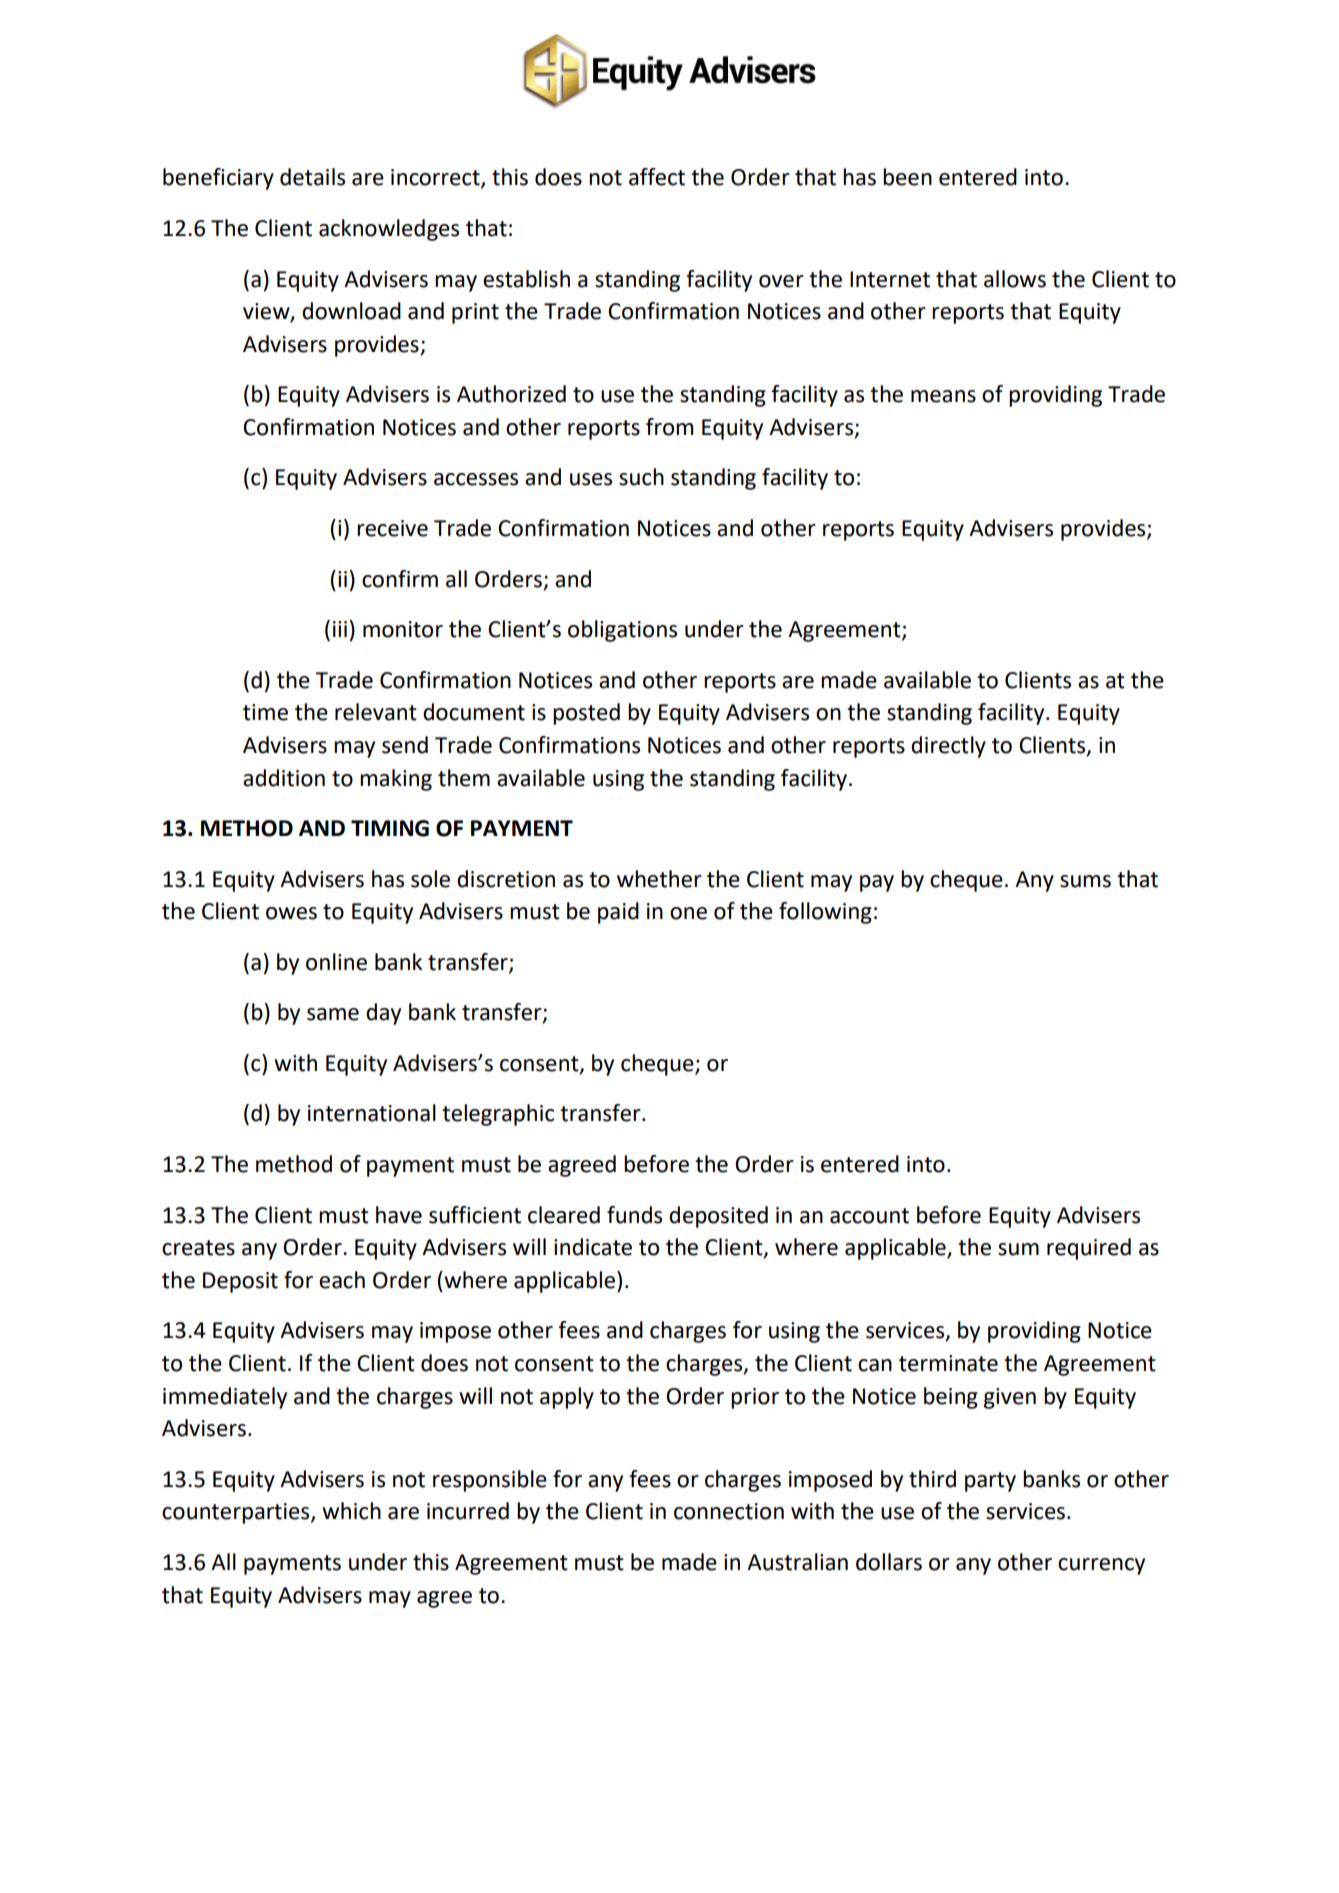  I want to click on which, so click(351, 1511).
